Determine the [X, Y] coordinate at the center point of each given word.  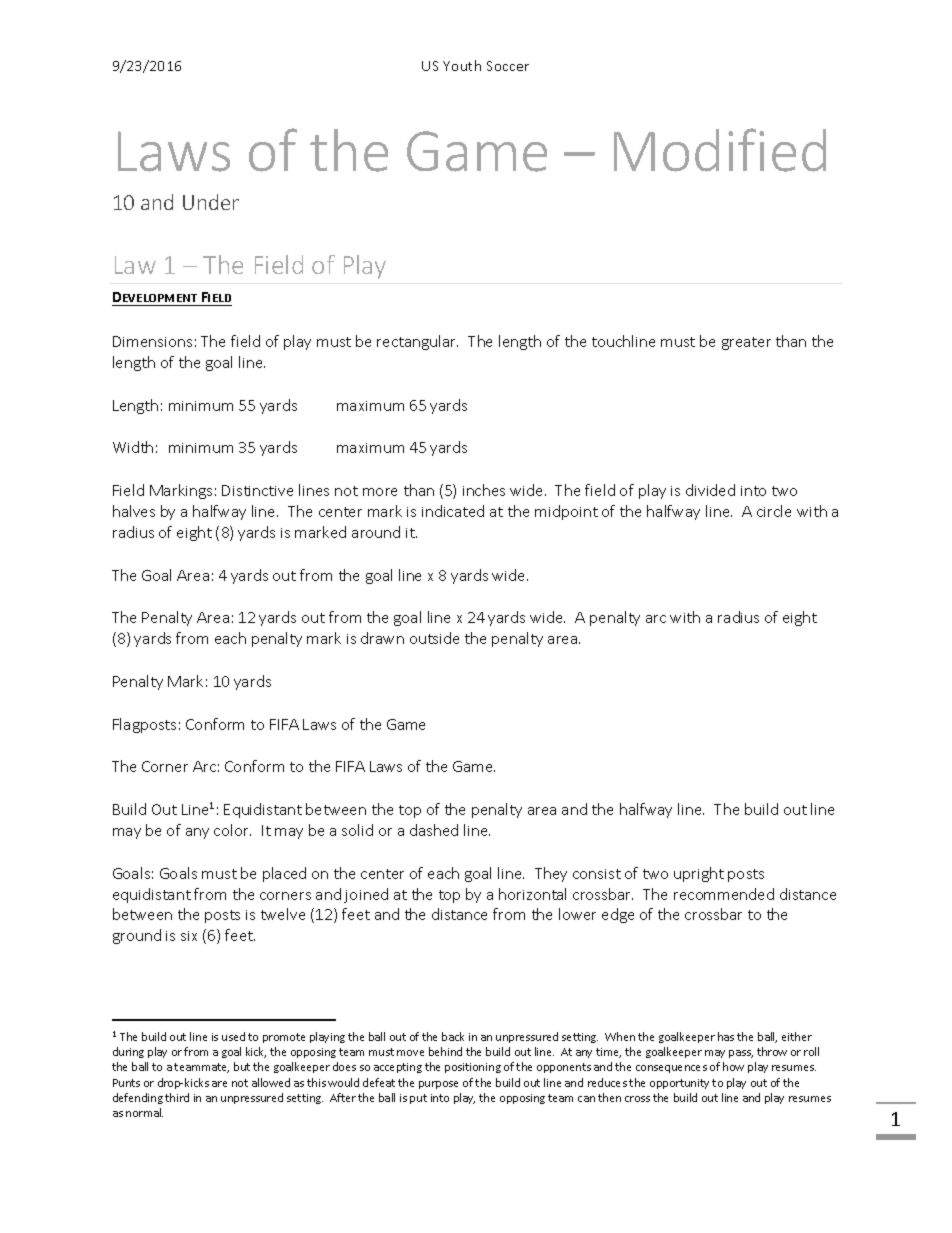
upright [699, 874]
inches [484, 490]
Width [133, 447]
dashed [434, 830]
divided [710, 490]
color [232, 830]
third [177, 1097]
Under [211, 202]
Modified [720, 150]
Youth [462, 65]
